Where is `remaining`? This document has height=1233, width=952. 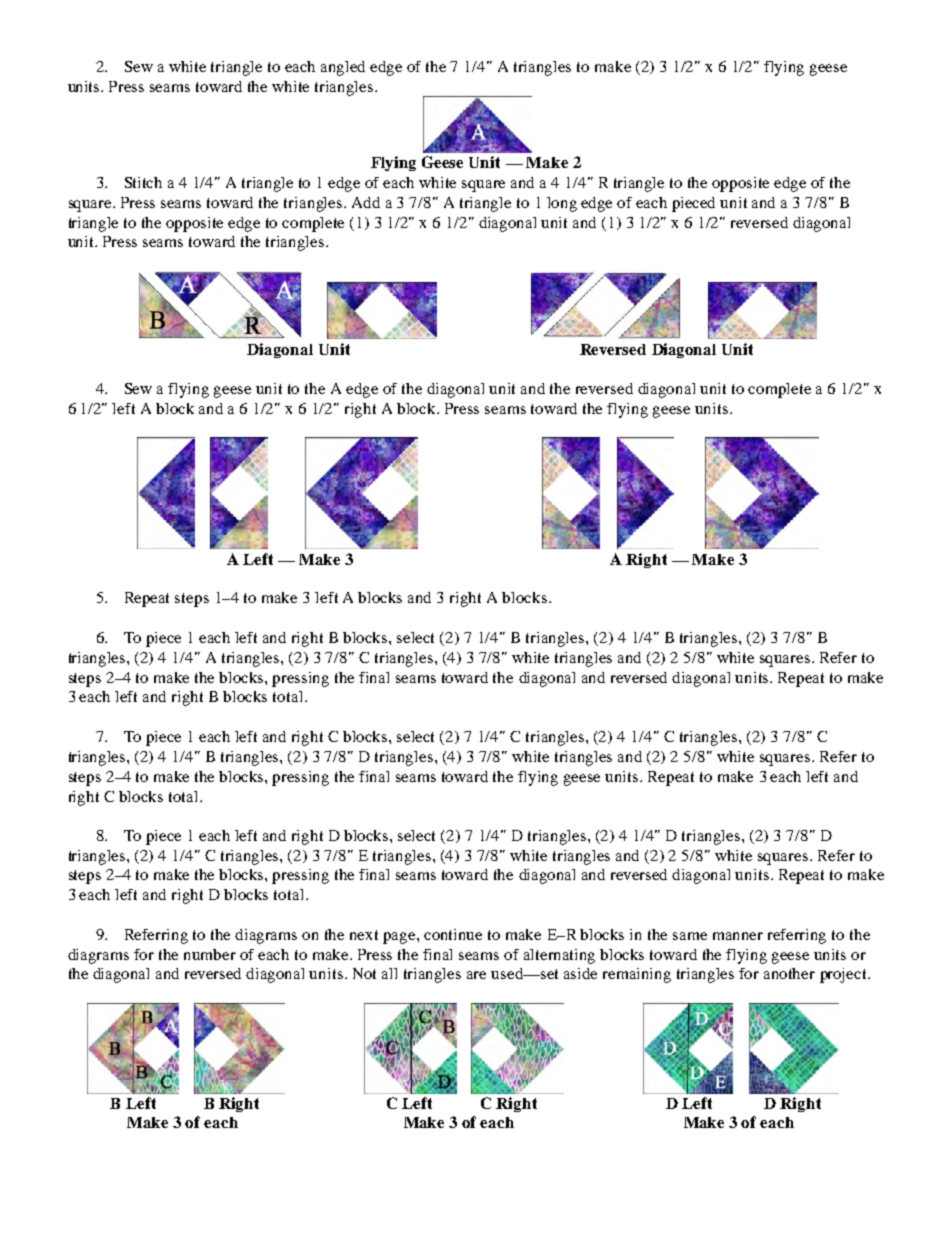 remaining is located at coordinates (637, 975).
